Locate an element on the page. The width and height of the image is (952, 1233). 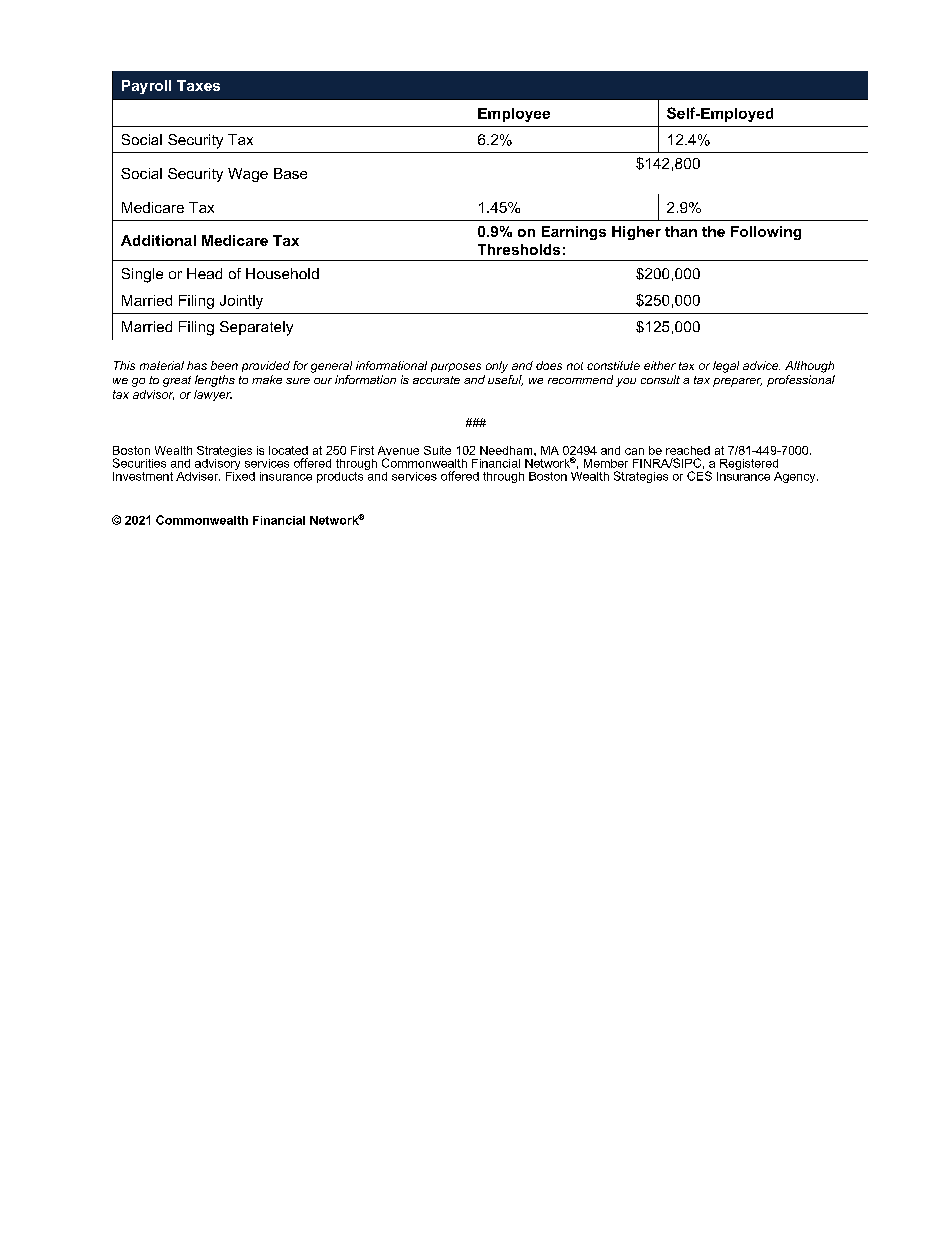
Following is located at coordinates (766, 233).
